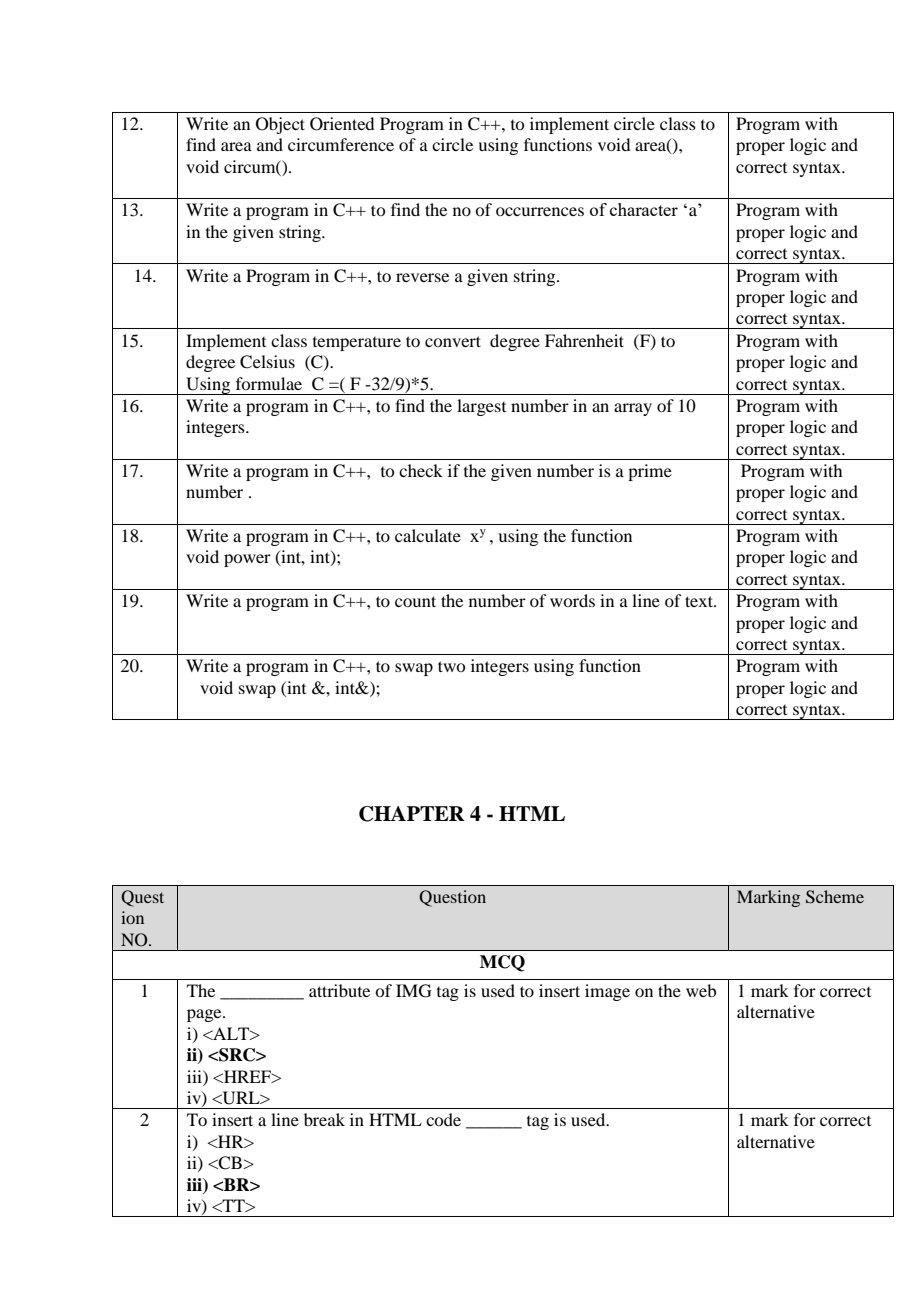  What do you see at coordinates (540, 211) in the screenshot?
I see `occurrences` at bounding box center [540, 211].
